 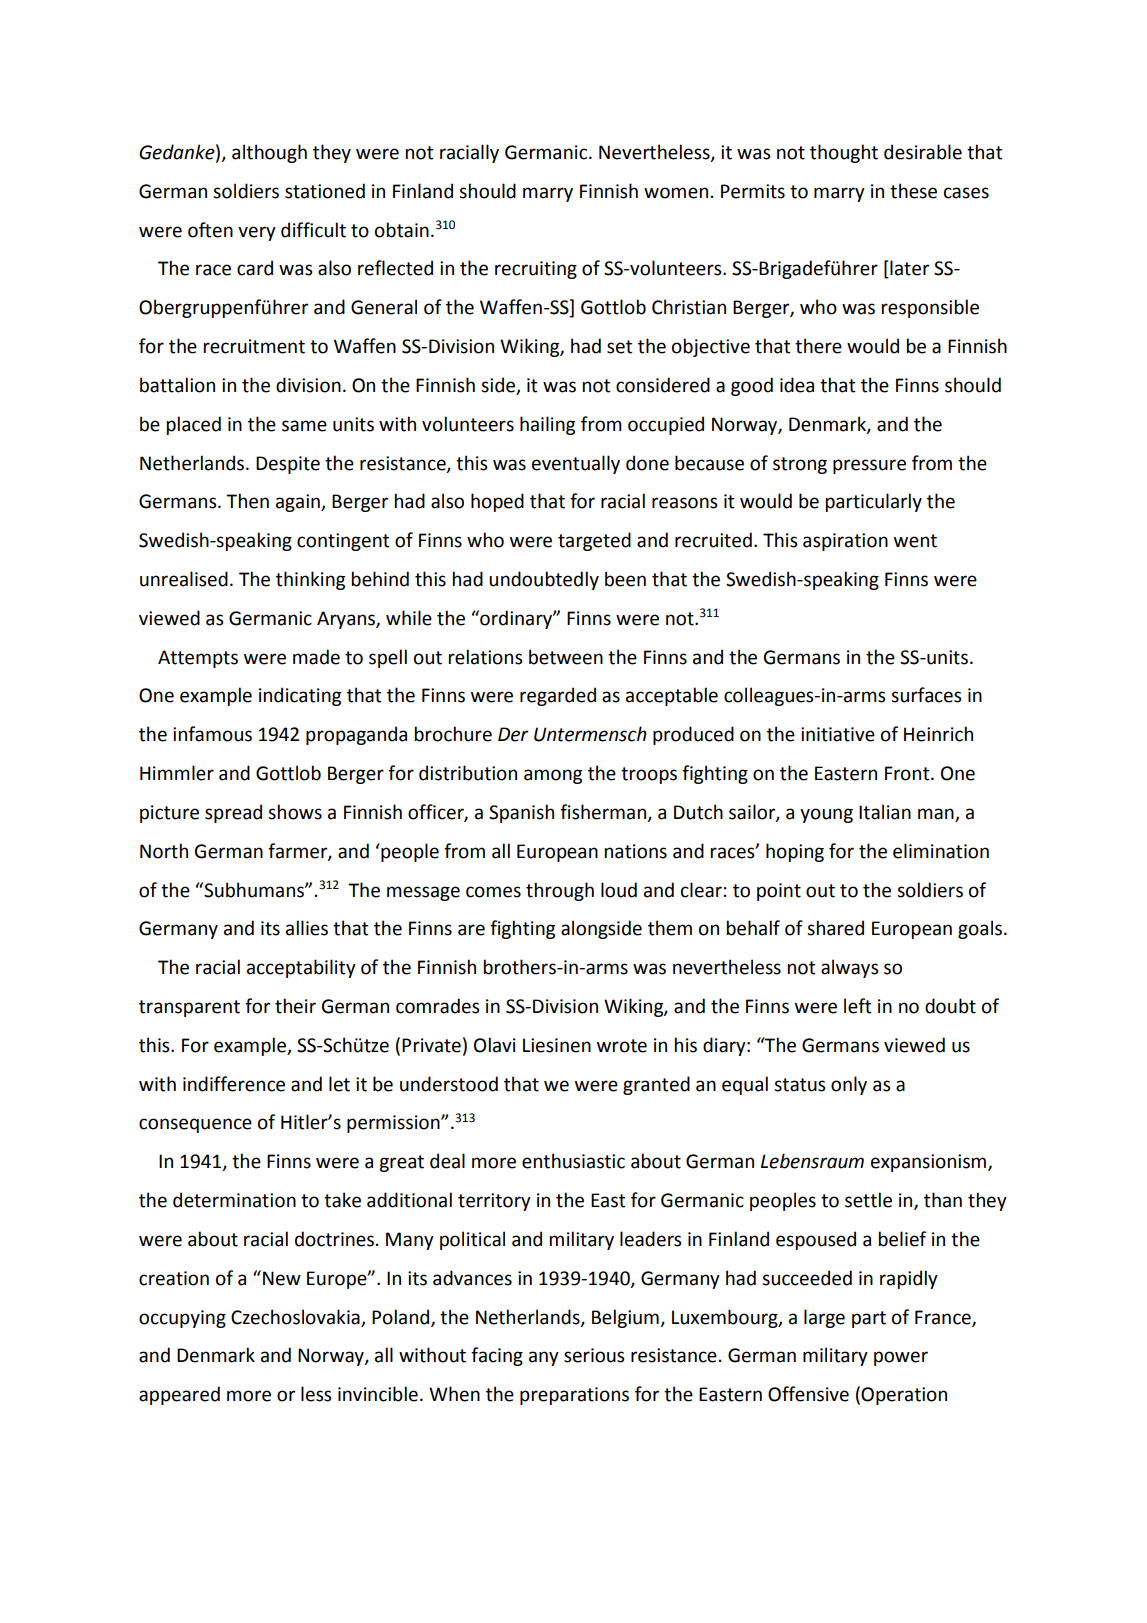 What do you see at coordinates (849, 1085) in the document?
I see `only` at bounding box center [849, 1085].
